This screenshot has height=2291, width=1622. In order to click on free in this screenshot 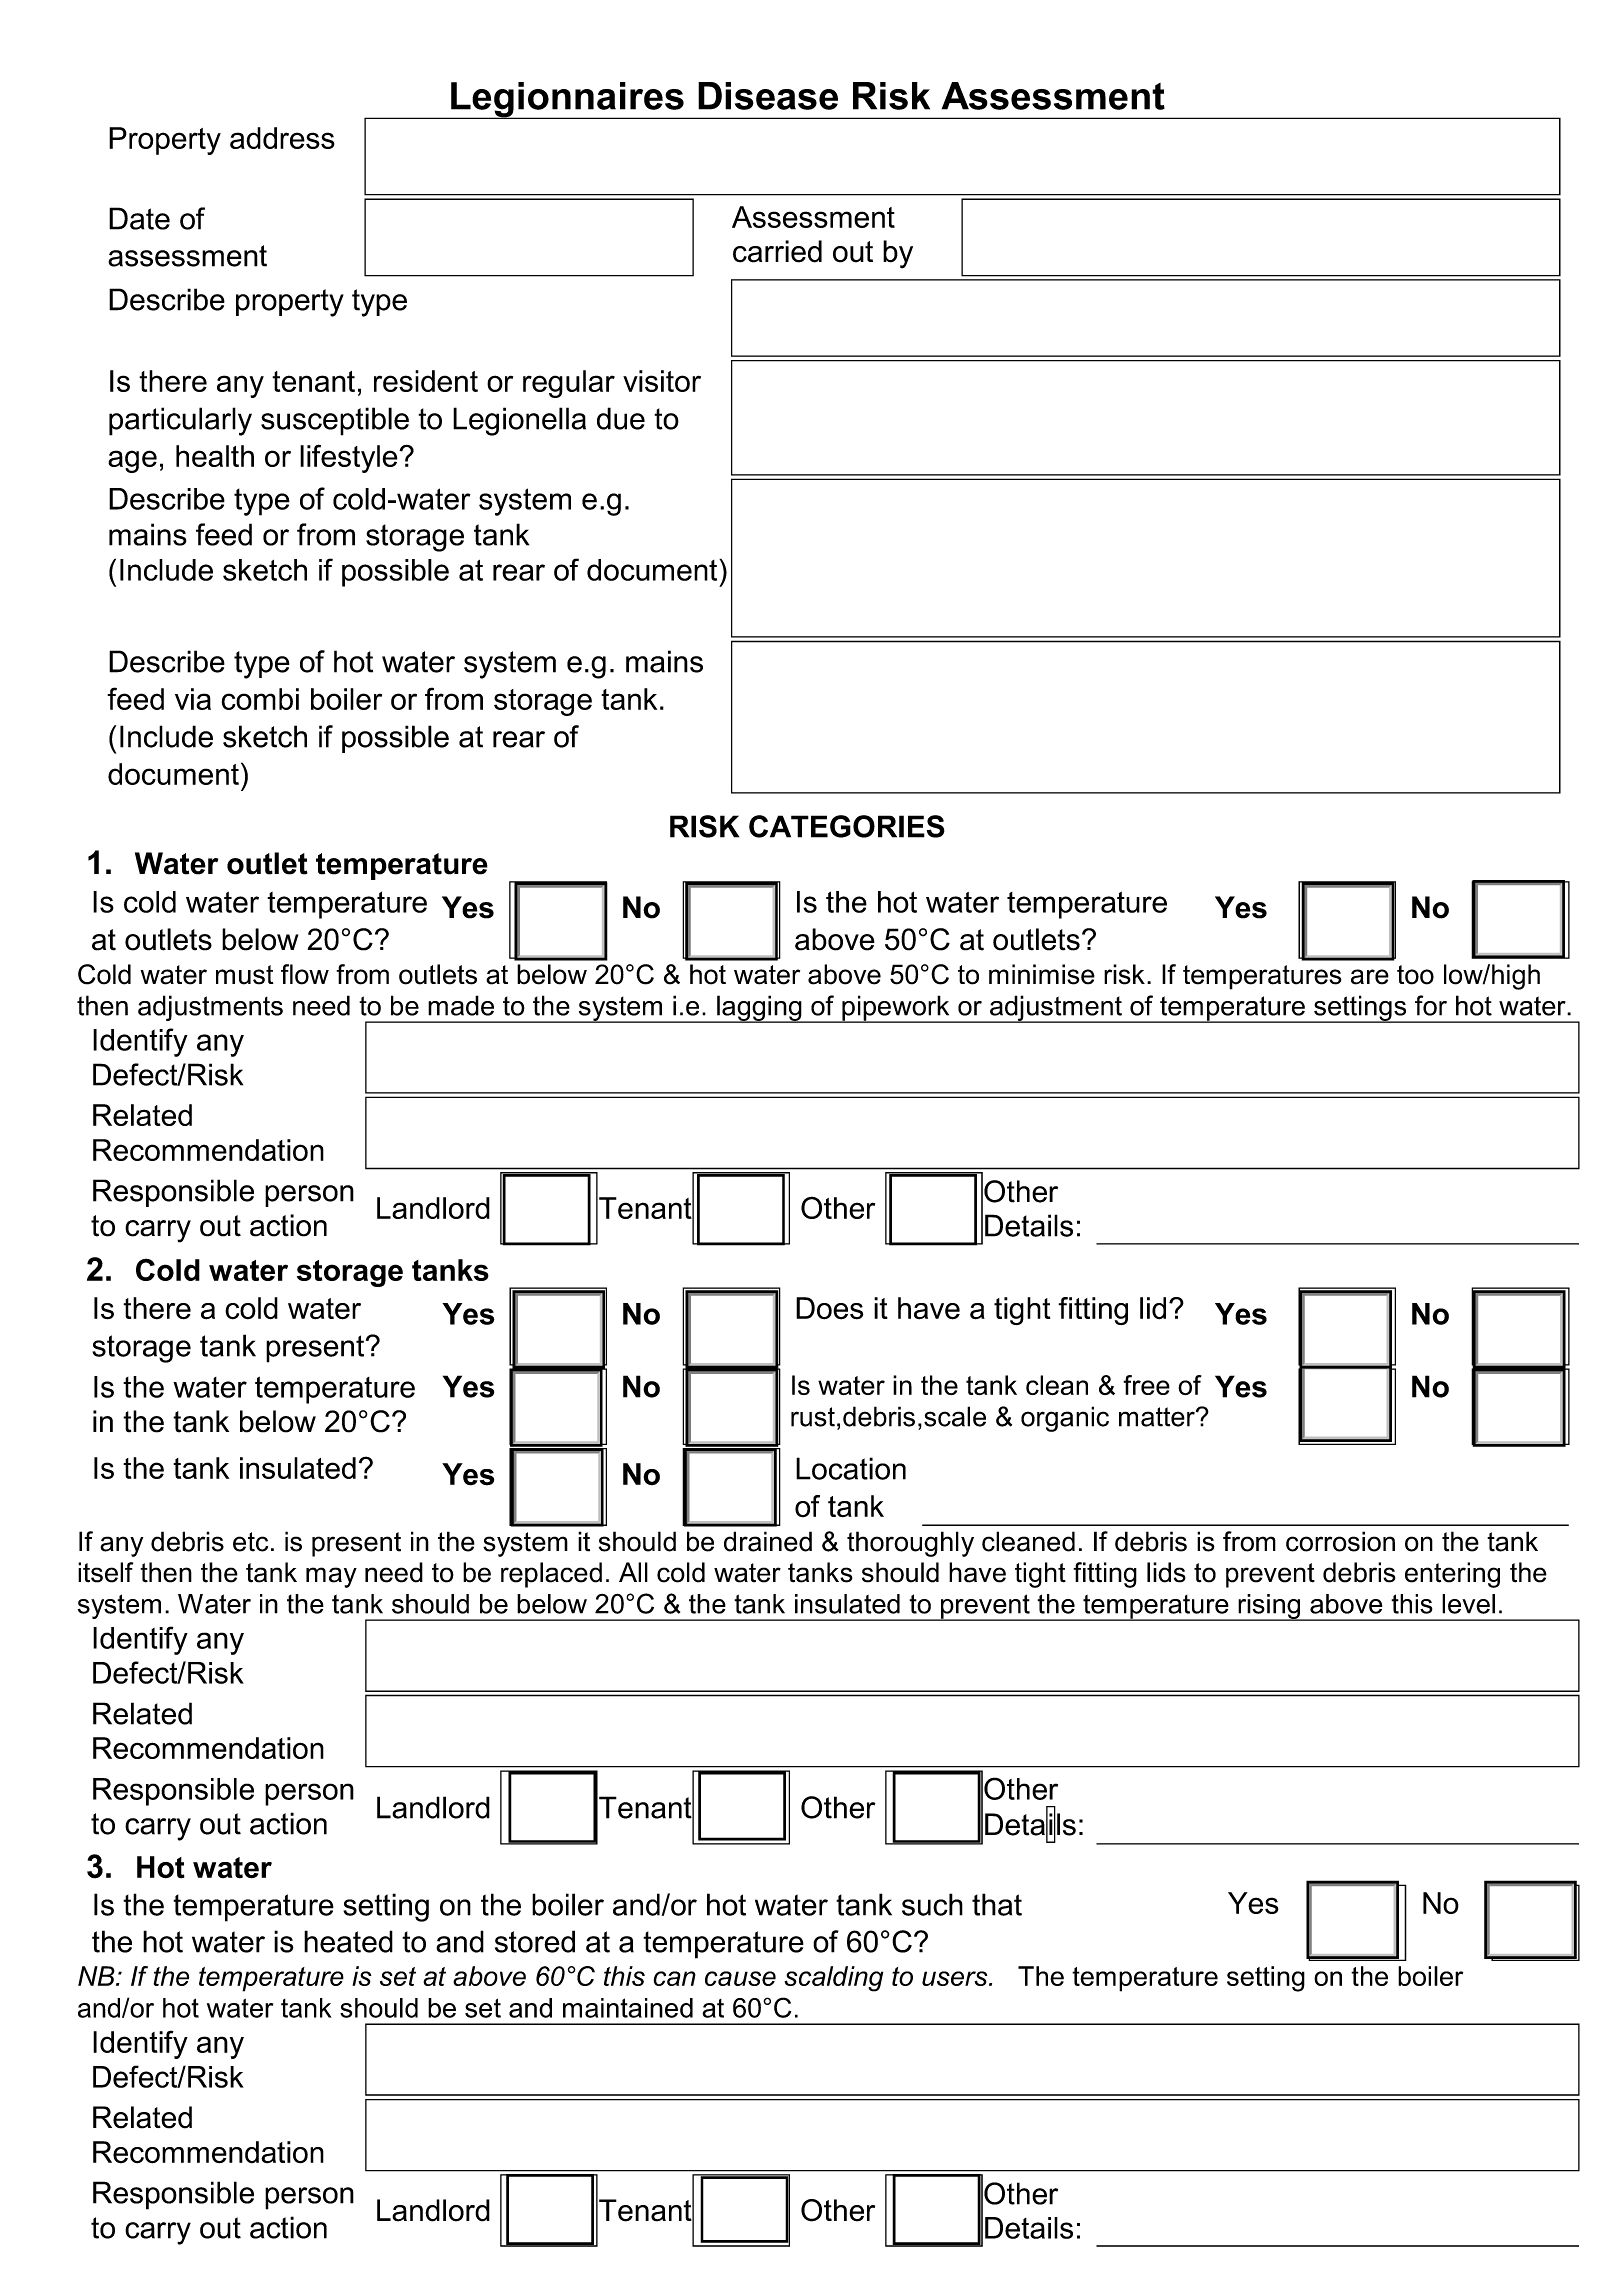, I will do `click(1146, 1385)`.
